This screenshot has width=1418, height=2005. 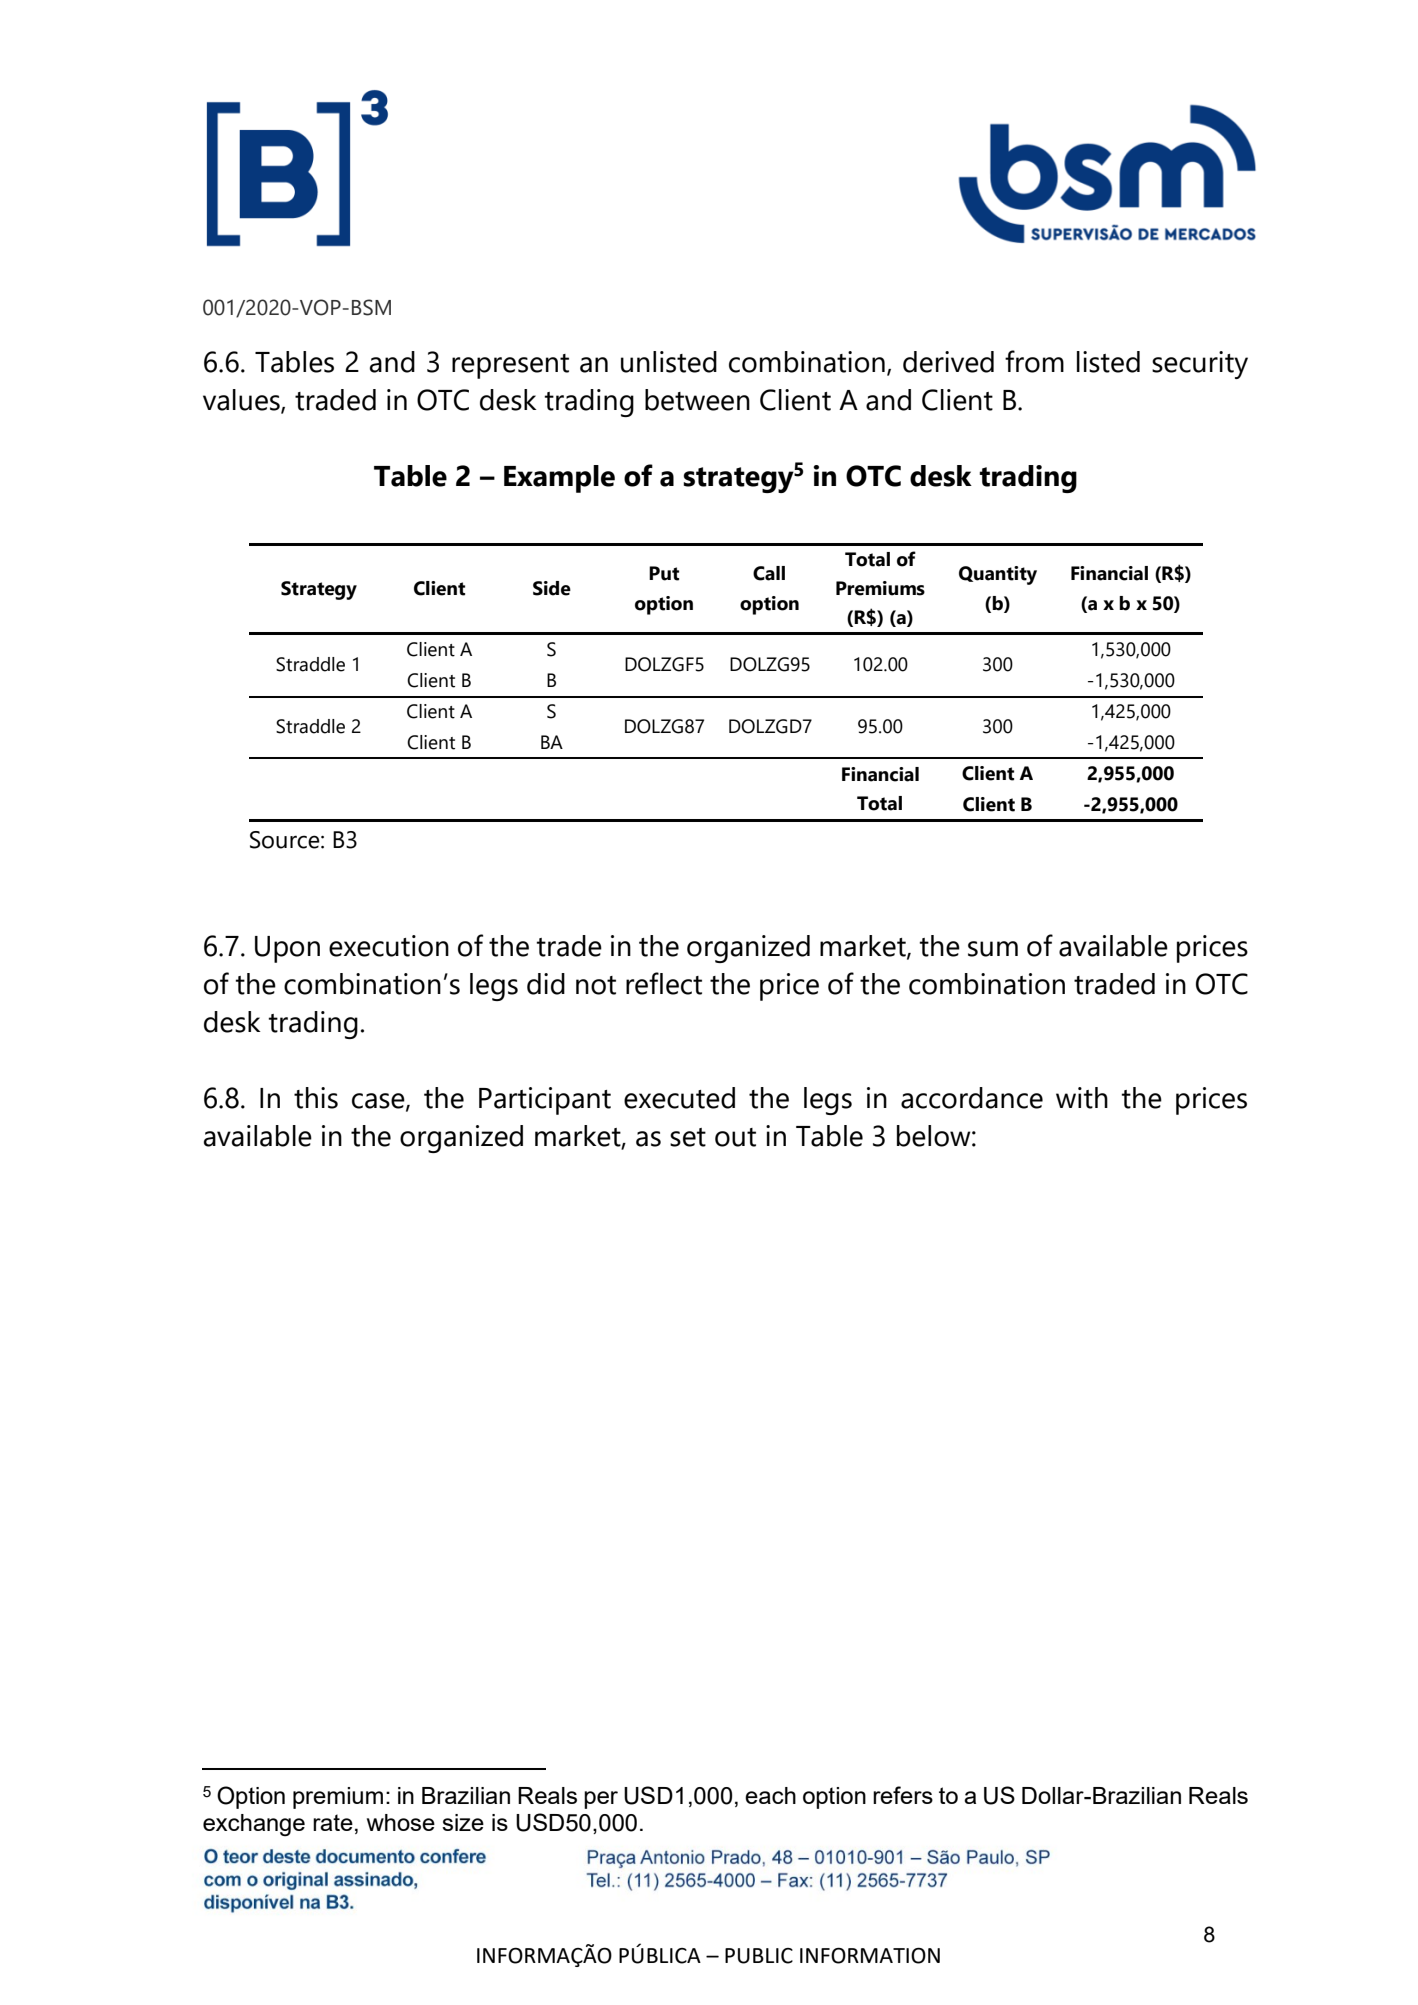 What do you see at coordinates (735, 1137) in the screenshot?
I see `out` at bounding box center [735, 1137].
